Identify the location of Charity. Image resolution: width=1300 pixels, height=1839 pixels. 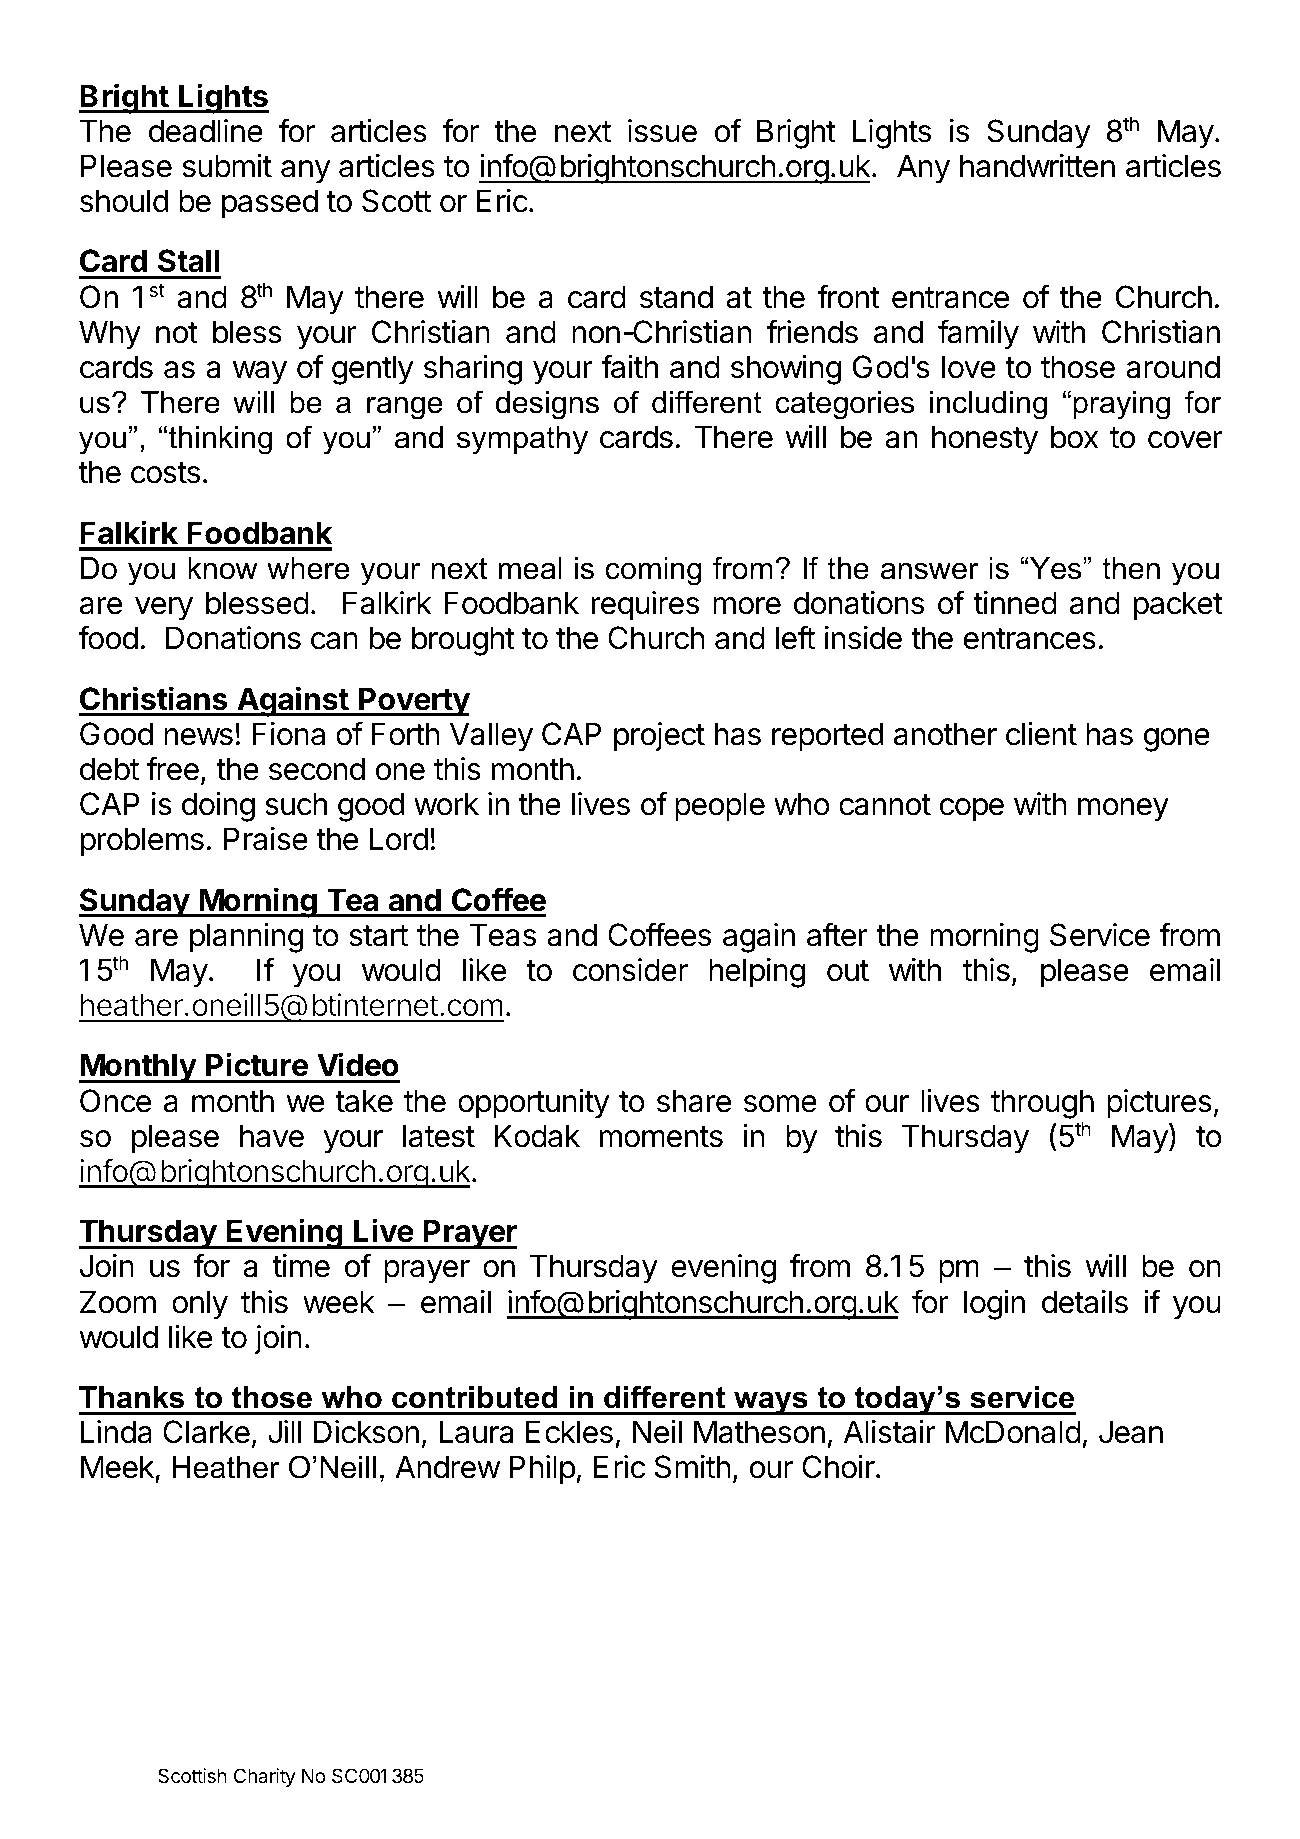
(265, 1777).
